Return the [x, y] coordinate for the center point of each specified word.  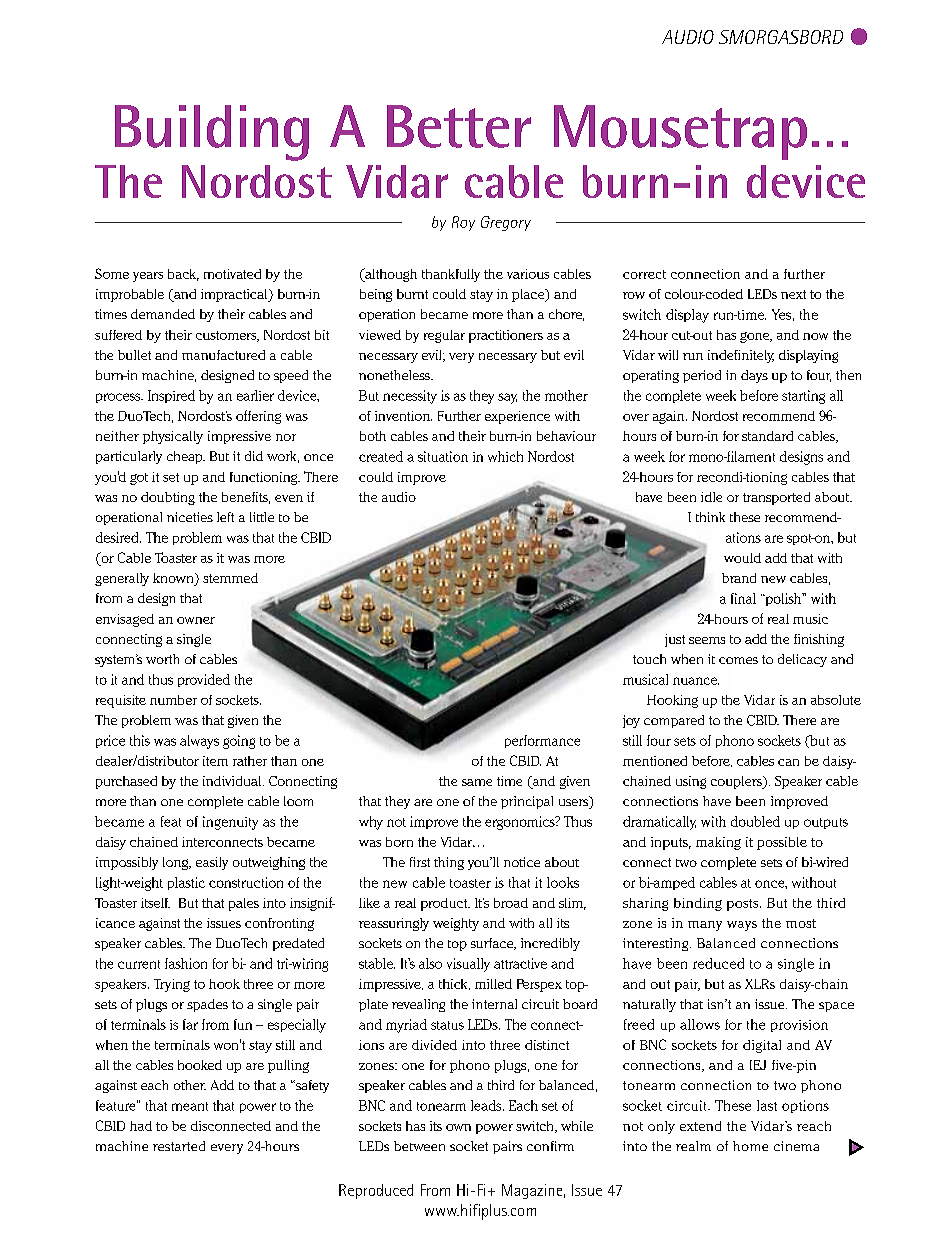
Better [459, 126]
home [750, 1146]
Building [212, 133]
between [419, 1146]
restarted [179, 1146]
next [793, 294]
